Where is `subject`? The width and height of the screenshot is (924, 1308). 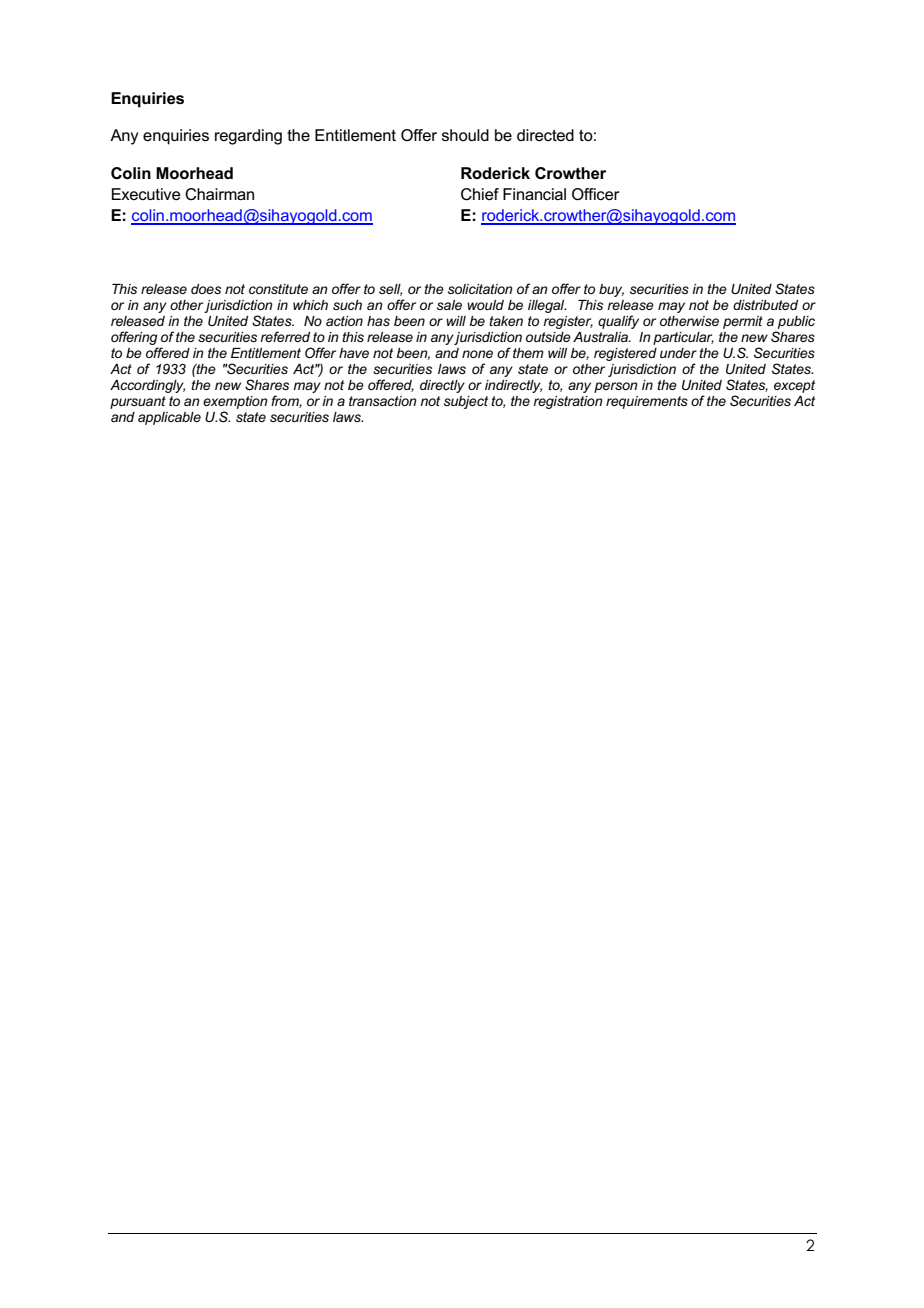 subject is located at coordinates (466, 402).
